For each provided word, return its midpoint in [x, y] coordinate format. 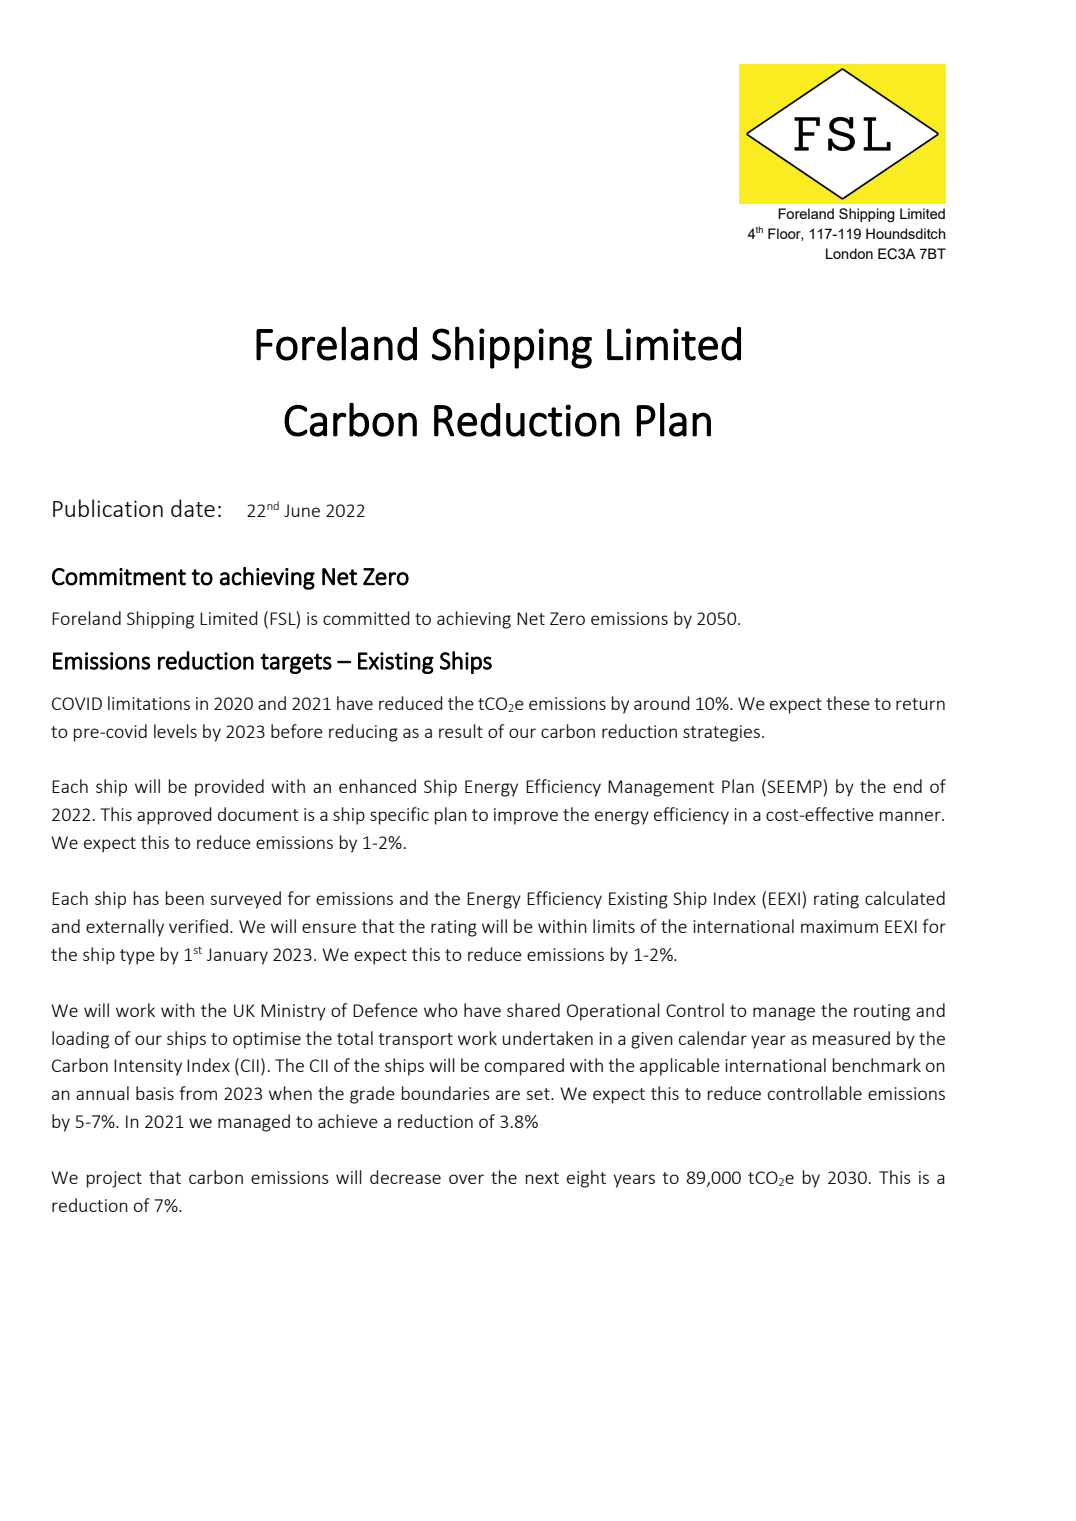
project [114, 1179]
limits [614, 926]
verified [198, 926]
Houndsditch [906, 233]
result [461, 731]
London [849, 253]
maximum [839, 926]
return [920, 704]
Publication [108, 508]
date [193, 508]
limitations [149, 703]
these [848, 703]
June [302, 510]
